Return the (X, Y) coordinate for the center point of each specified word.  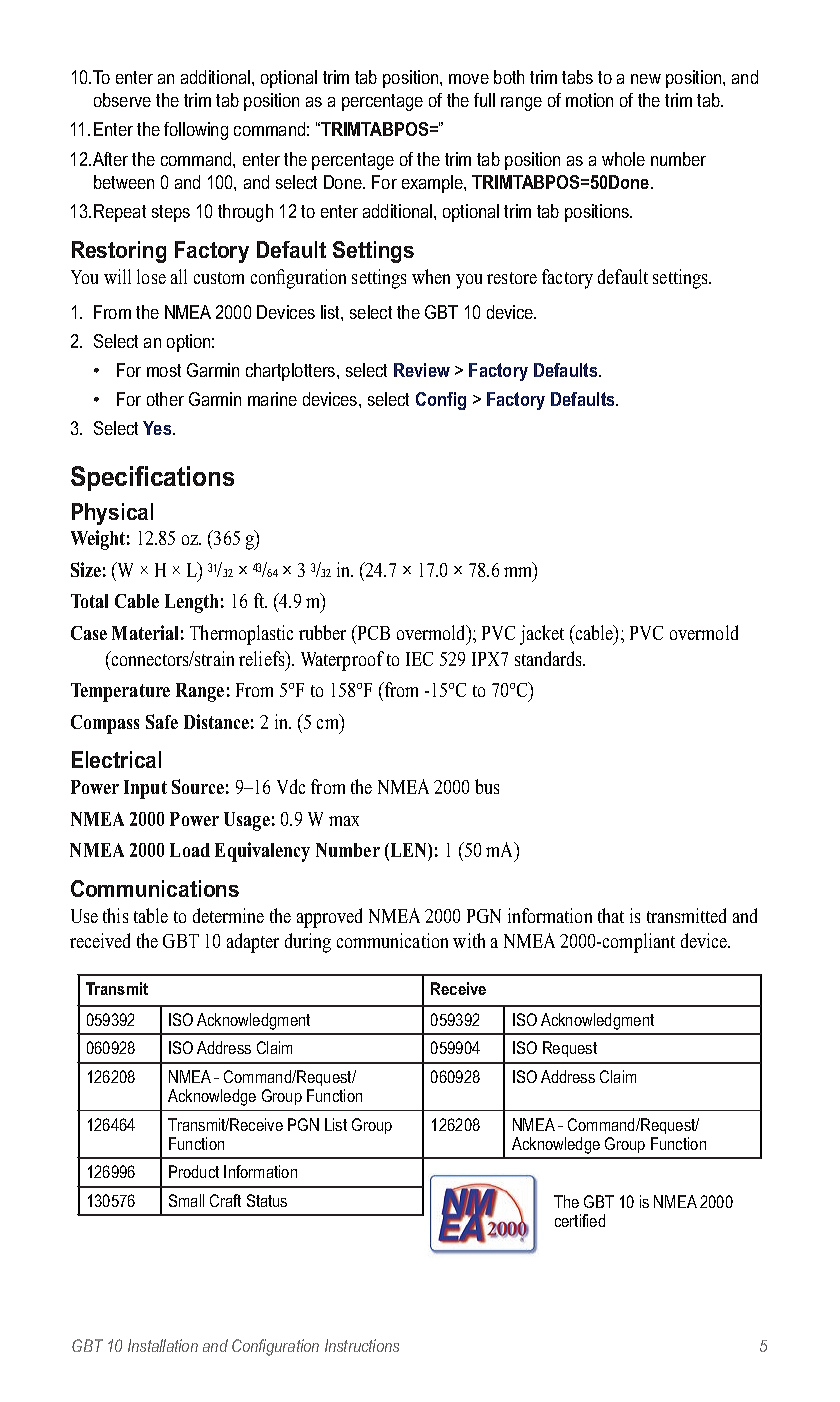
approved (329, 918)
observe (122, 100)
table (151, 915)
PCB (372, 632)
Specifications (152, 478)
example (433, 184)
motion (589, 100)
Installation (163, 1345)
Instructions (362, 1345)
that (611, 915)
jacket (542, 635)
